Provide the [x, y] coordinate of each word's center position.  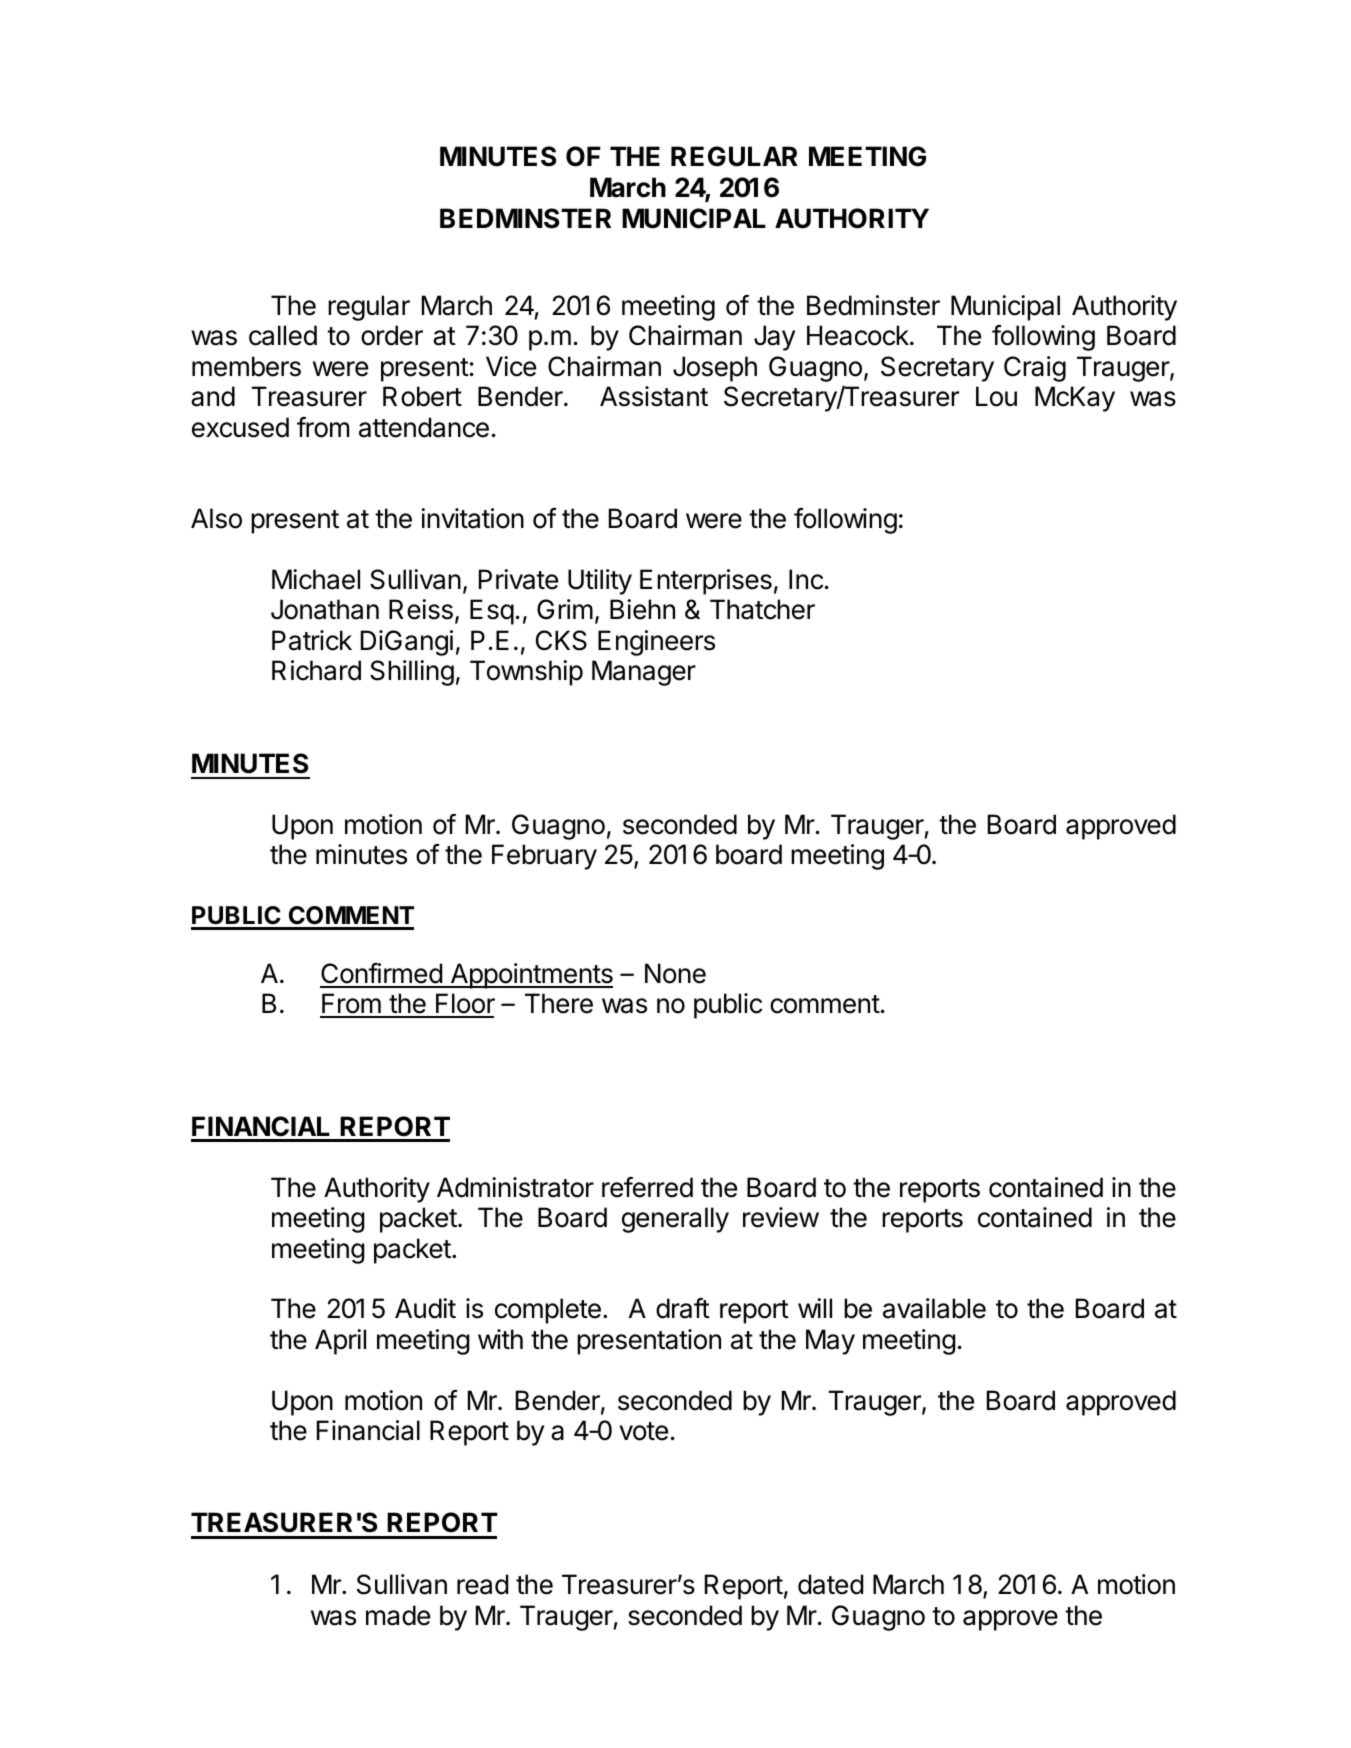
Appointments [530, 976]
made [398, 1615]
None [675, 973]
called [283, 335]
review [781, 1217]
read [482, 1584]
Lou [996, 396]
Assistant [654, 396]
